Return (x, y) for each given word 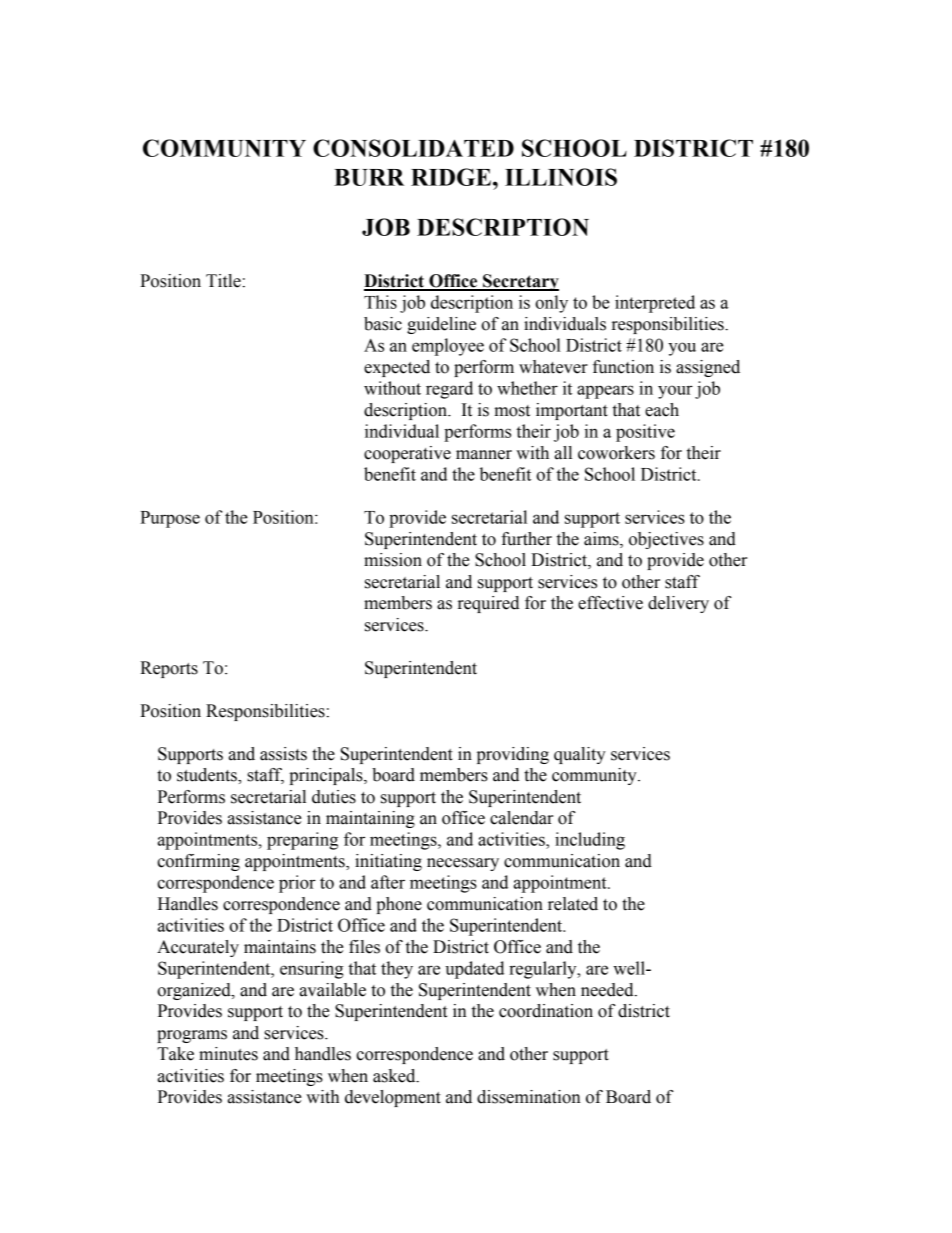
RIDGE (451, 177)
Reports (169, 669)
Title (223, 281)
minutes (228, 1054)
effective (610, 603)
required (488, 604)
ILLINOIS (561, 177)
